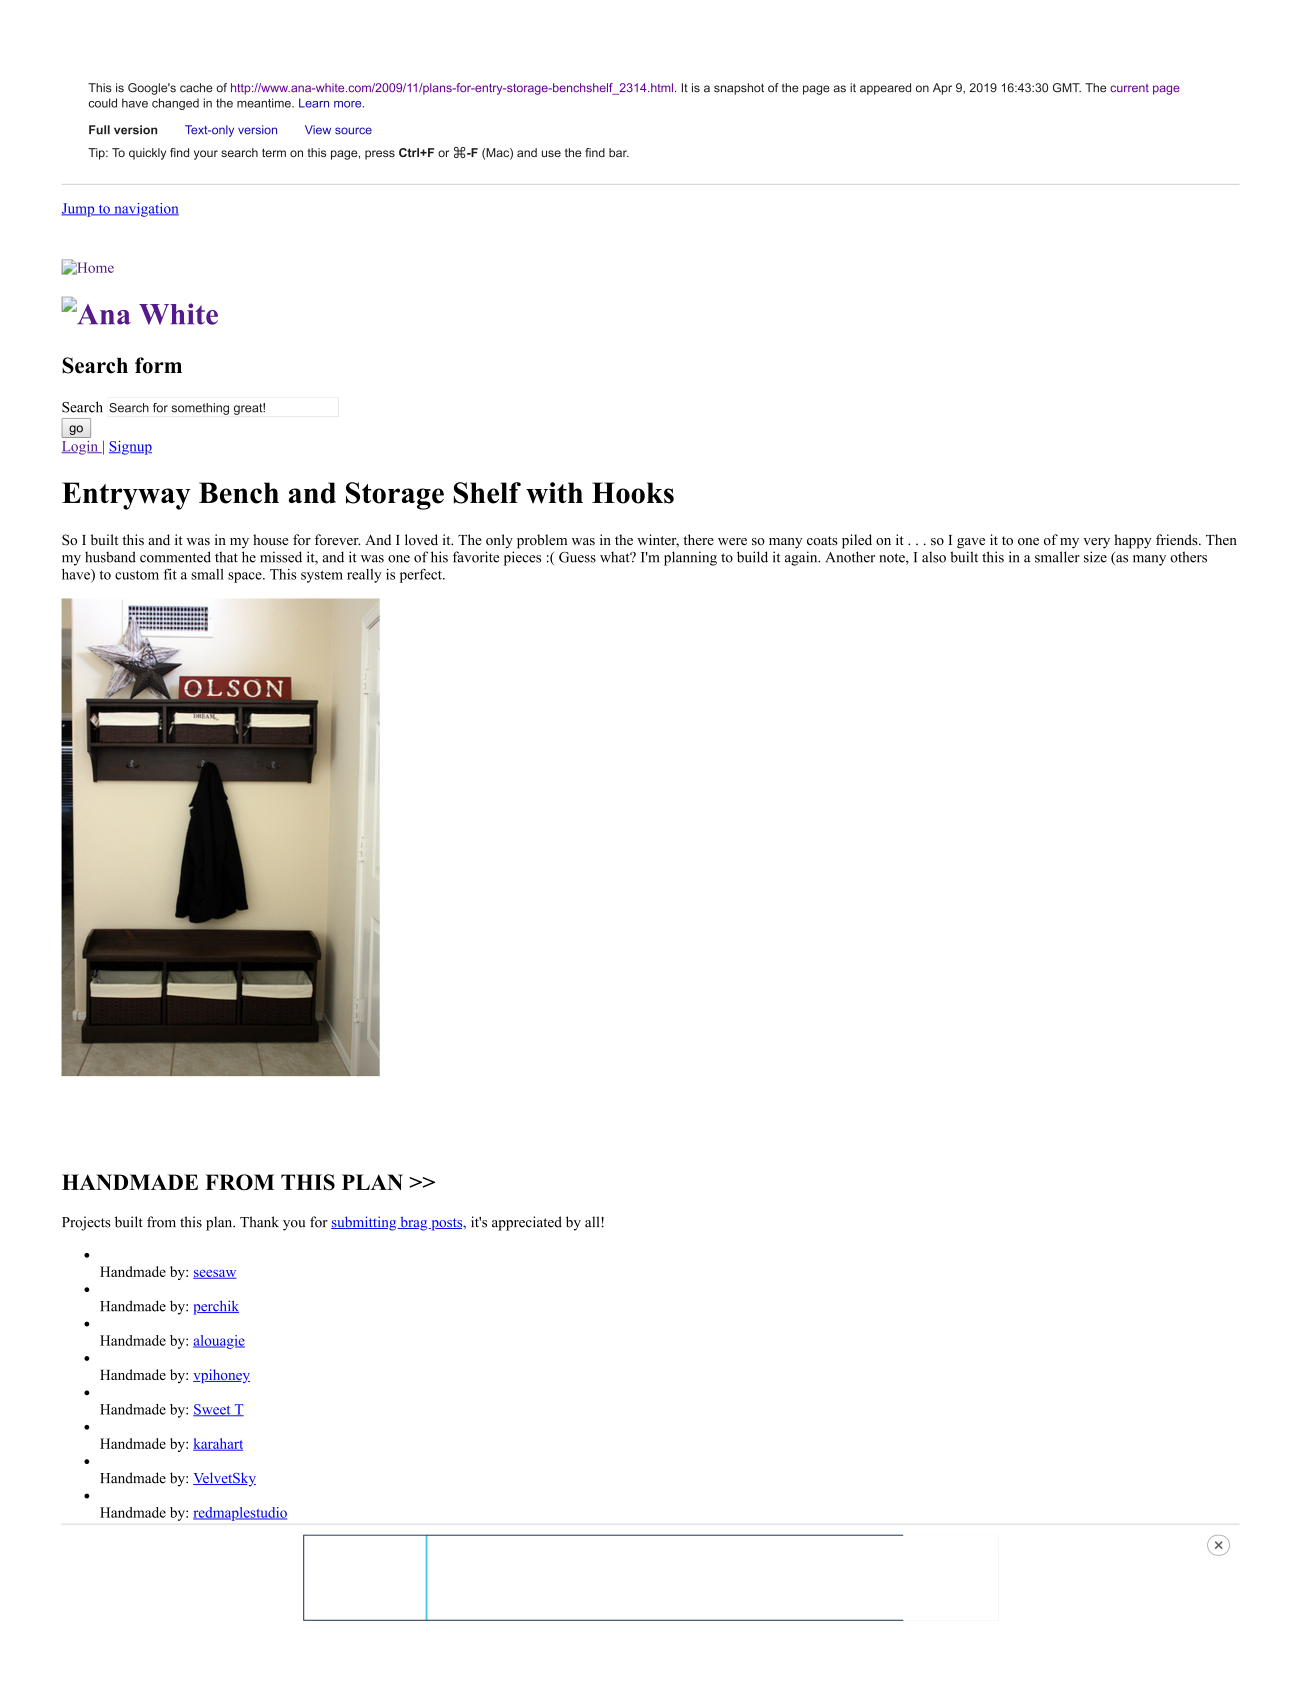 The width and height of the screenshot is (1299, 1681). I want to click on appreciated, so click(527, 1223).
